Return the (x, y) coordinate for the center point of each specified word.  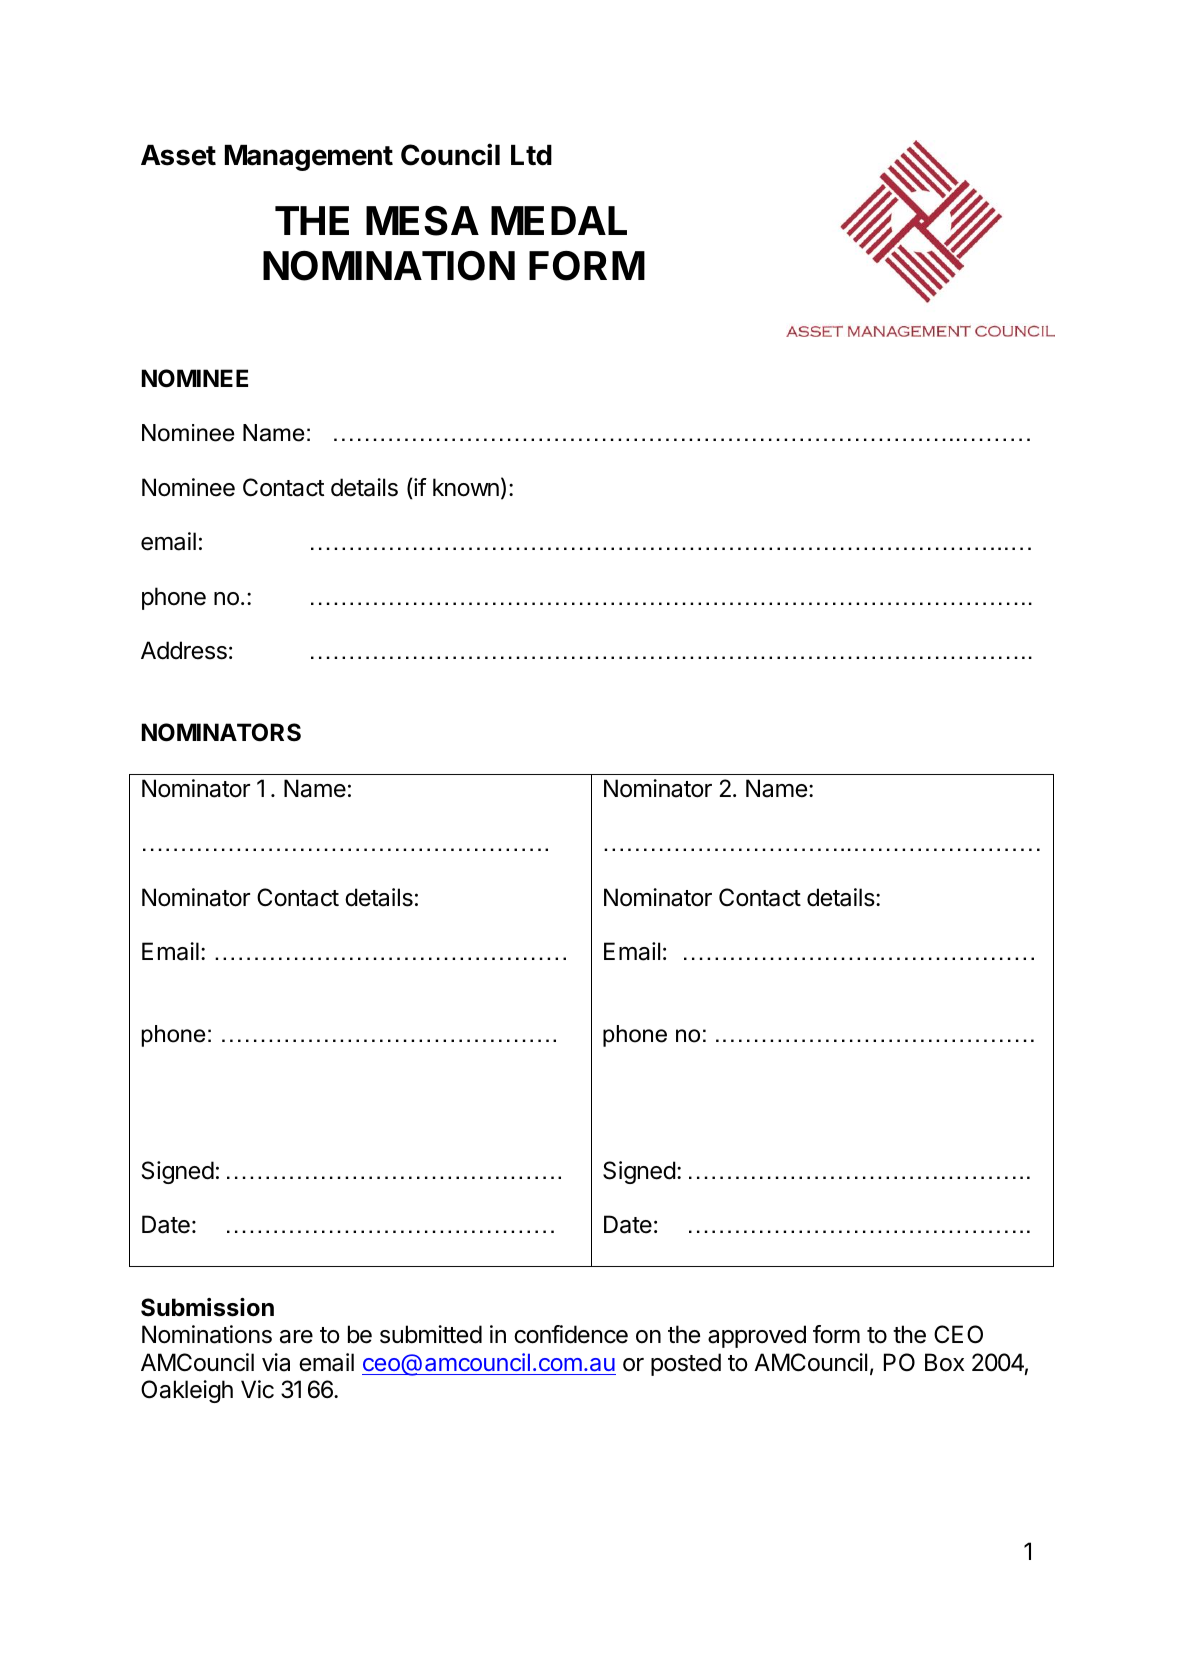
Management (309, 158)
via (276, 1362)
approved (757, 1336)
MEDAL (559, 220)
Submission (207, 1307)
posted (686, 1364)
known (466, 487)
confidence (571, 1334)
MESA (422, 221)
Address (184, 650)
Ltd (531, 155)
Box (944, 1362)
